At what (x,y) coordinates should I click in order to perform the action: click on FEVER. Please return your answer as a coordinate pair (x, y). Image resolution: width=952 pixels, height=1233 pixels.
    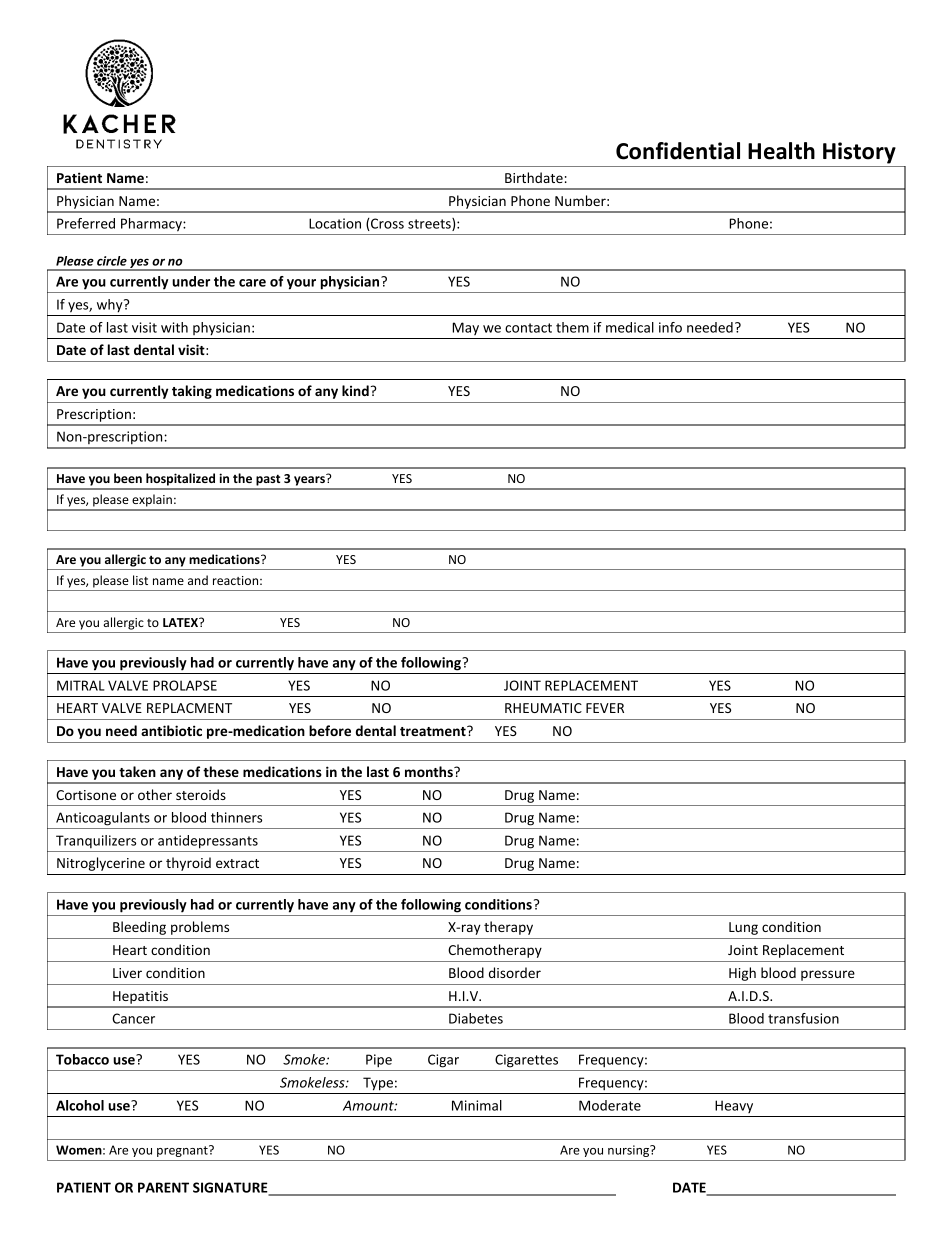
    Looking at the image, I should click on (605, 708).
